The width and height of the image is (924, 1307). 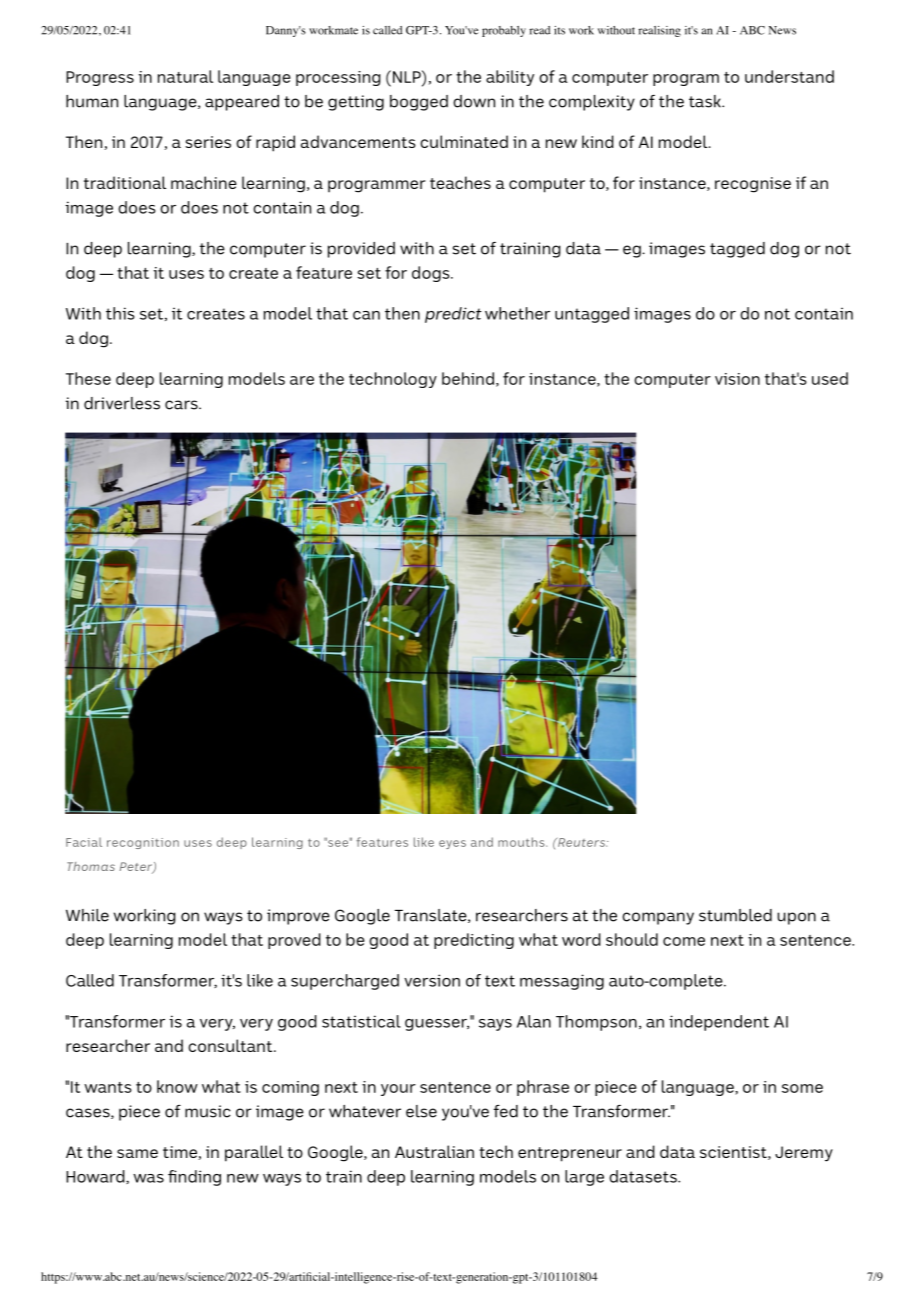 I want to click on behind, so click(x=468, y=378).
